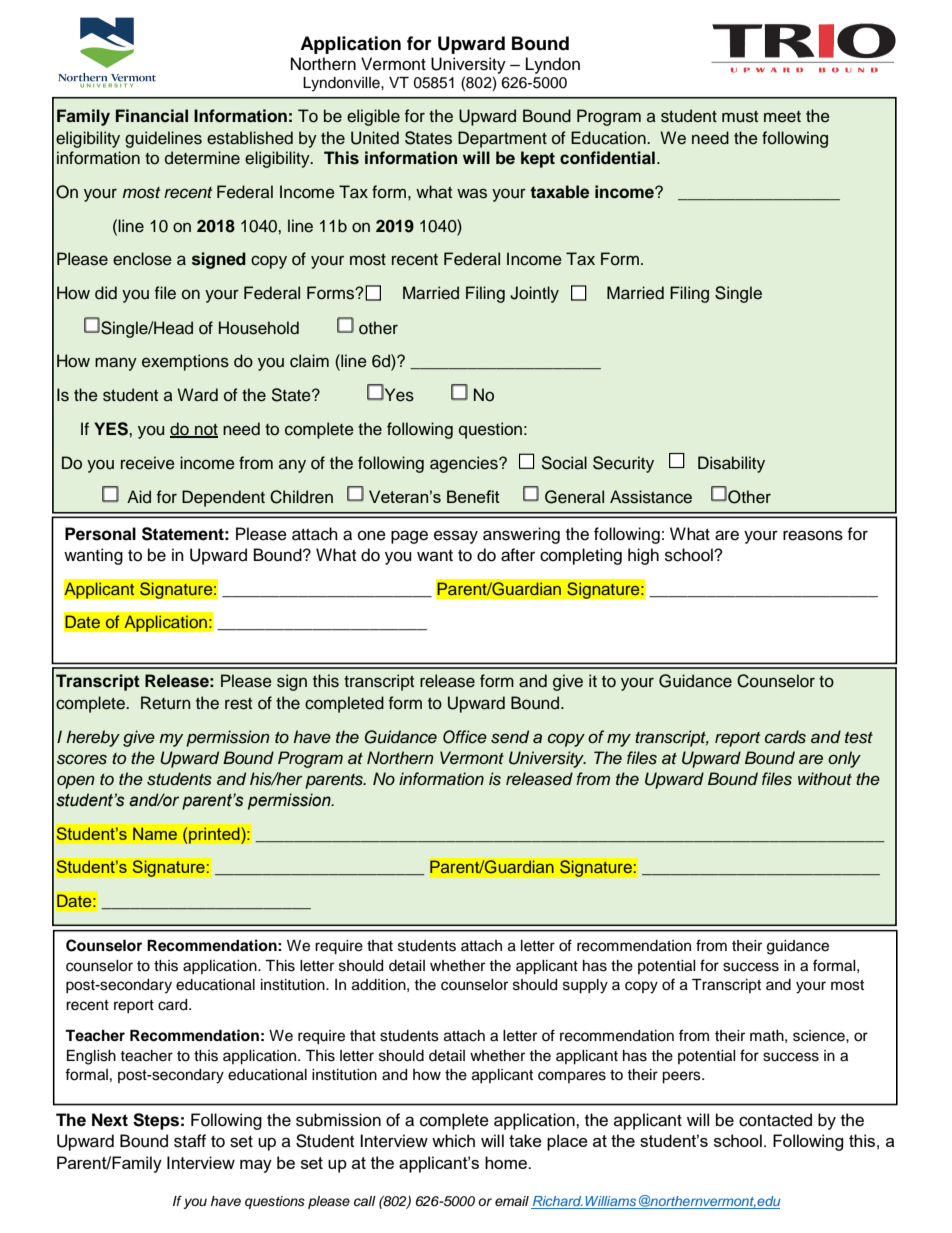 Image resolution: width=952 pixels, height=1233 pixels. What do you see at coordinates (190, 1141) in the document?
I see `staff` at bounding box center [190, 1141].
